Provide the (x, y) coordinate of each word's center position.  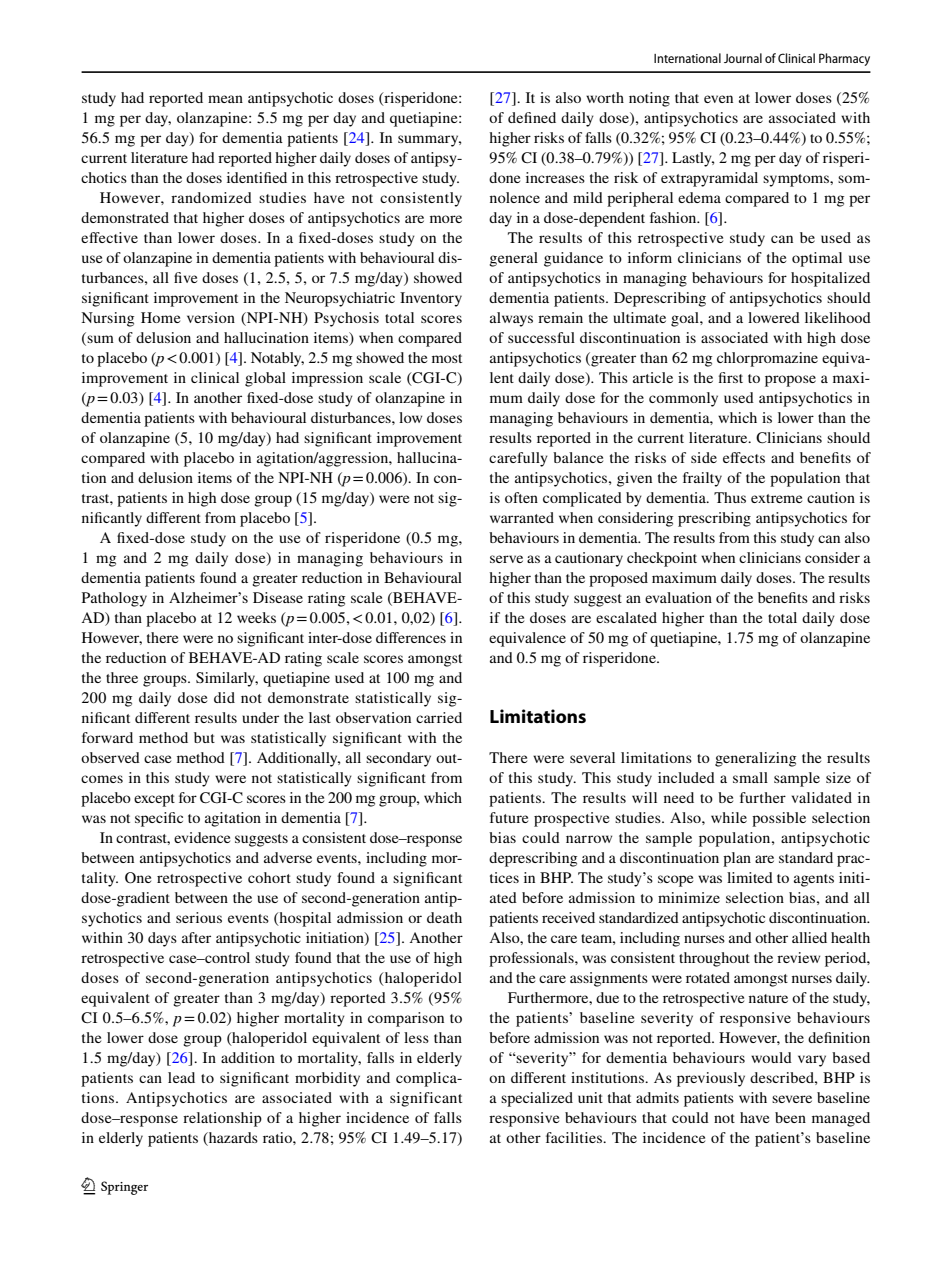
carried (439, 717)
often (521, 497)
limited (750, 877)
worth (605, 97)
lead (181, 1077)
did (224, 697)
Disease (278, 597)
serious (199, 917)
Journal (743, 58)
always (511, 319)
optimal (817, 259)
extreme (776, 498)
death (444, 917)
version (211, 317)
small (750, 777)
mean (225, 99)
